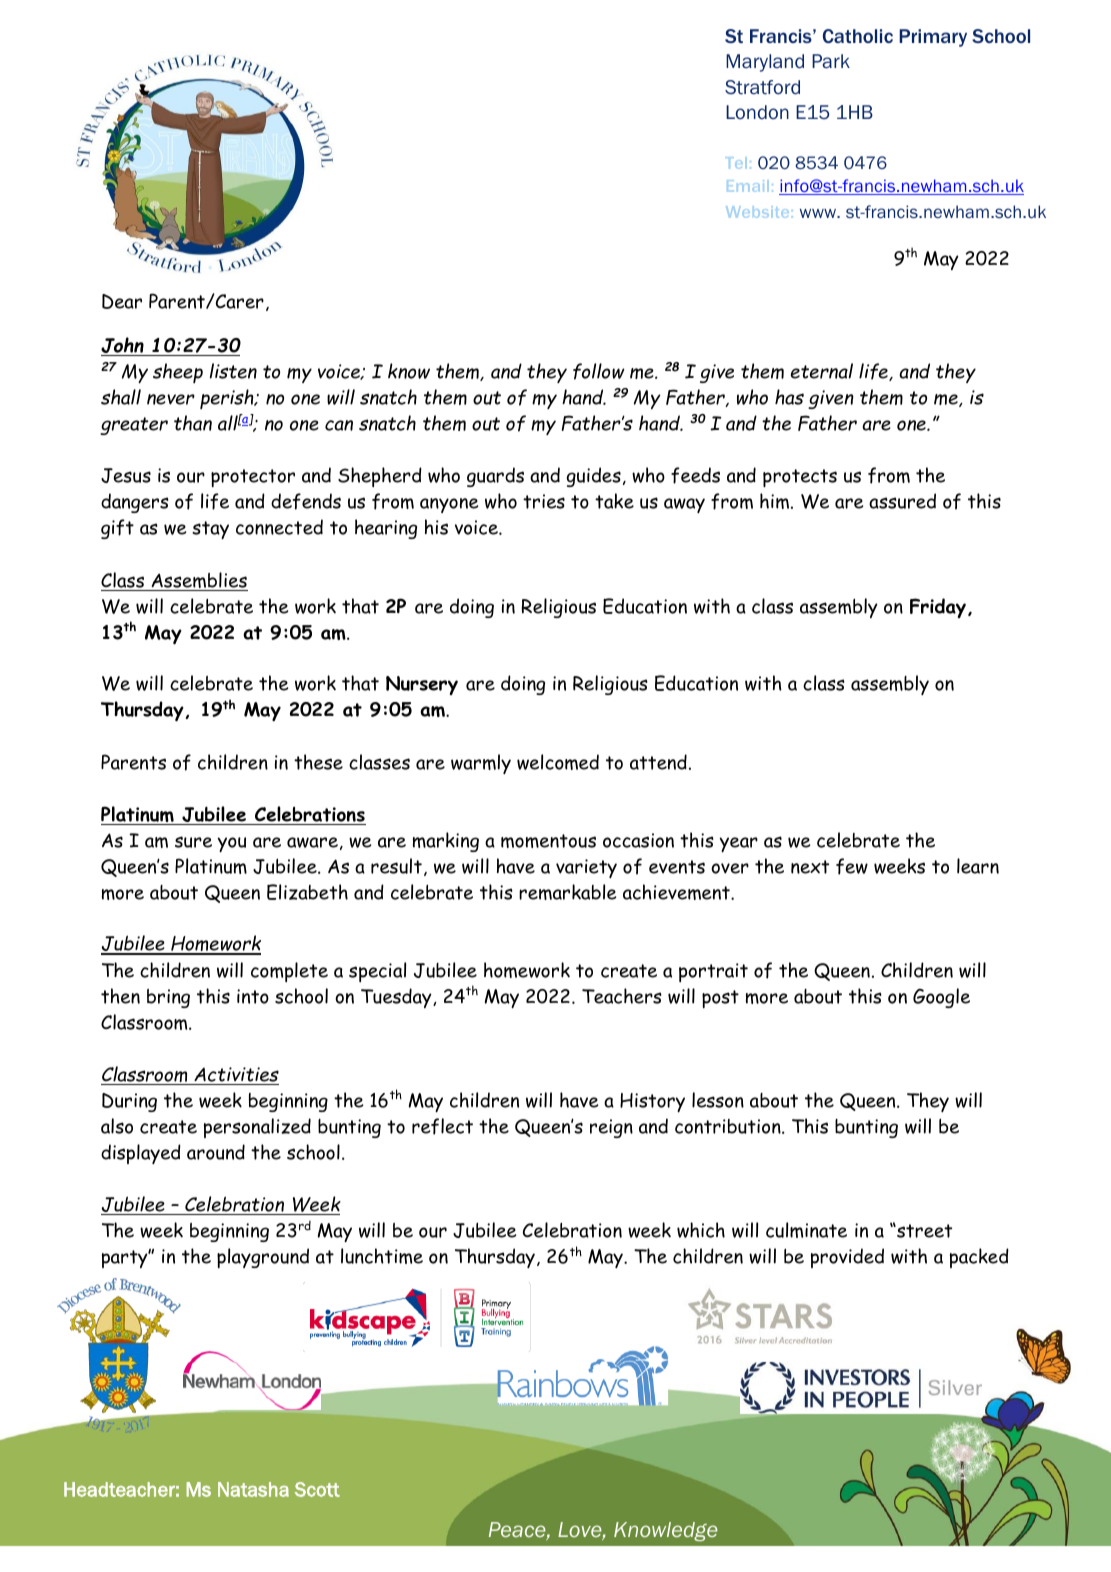 The width and height of the document is (1111, 1572). I want to click on stay, so click(210, 530).
